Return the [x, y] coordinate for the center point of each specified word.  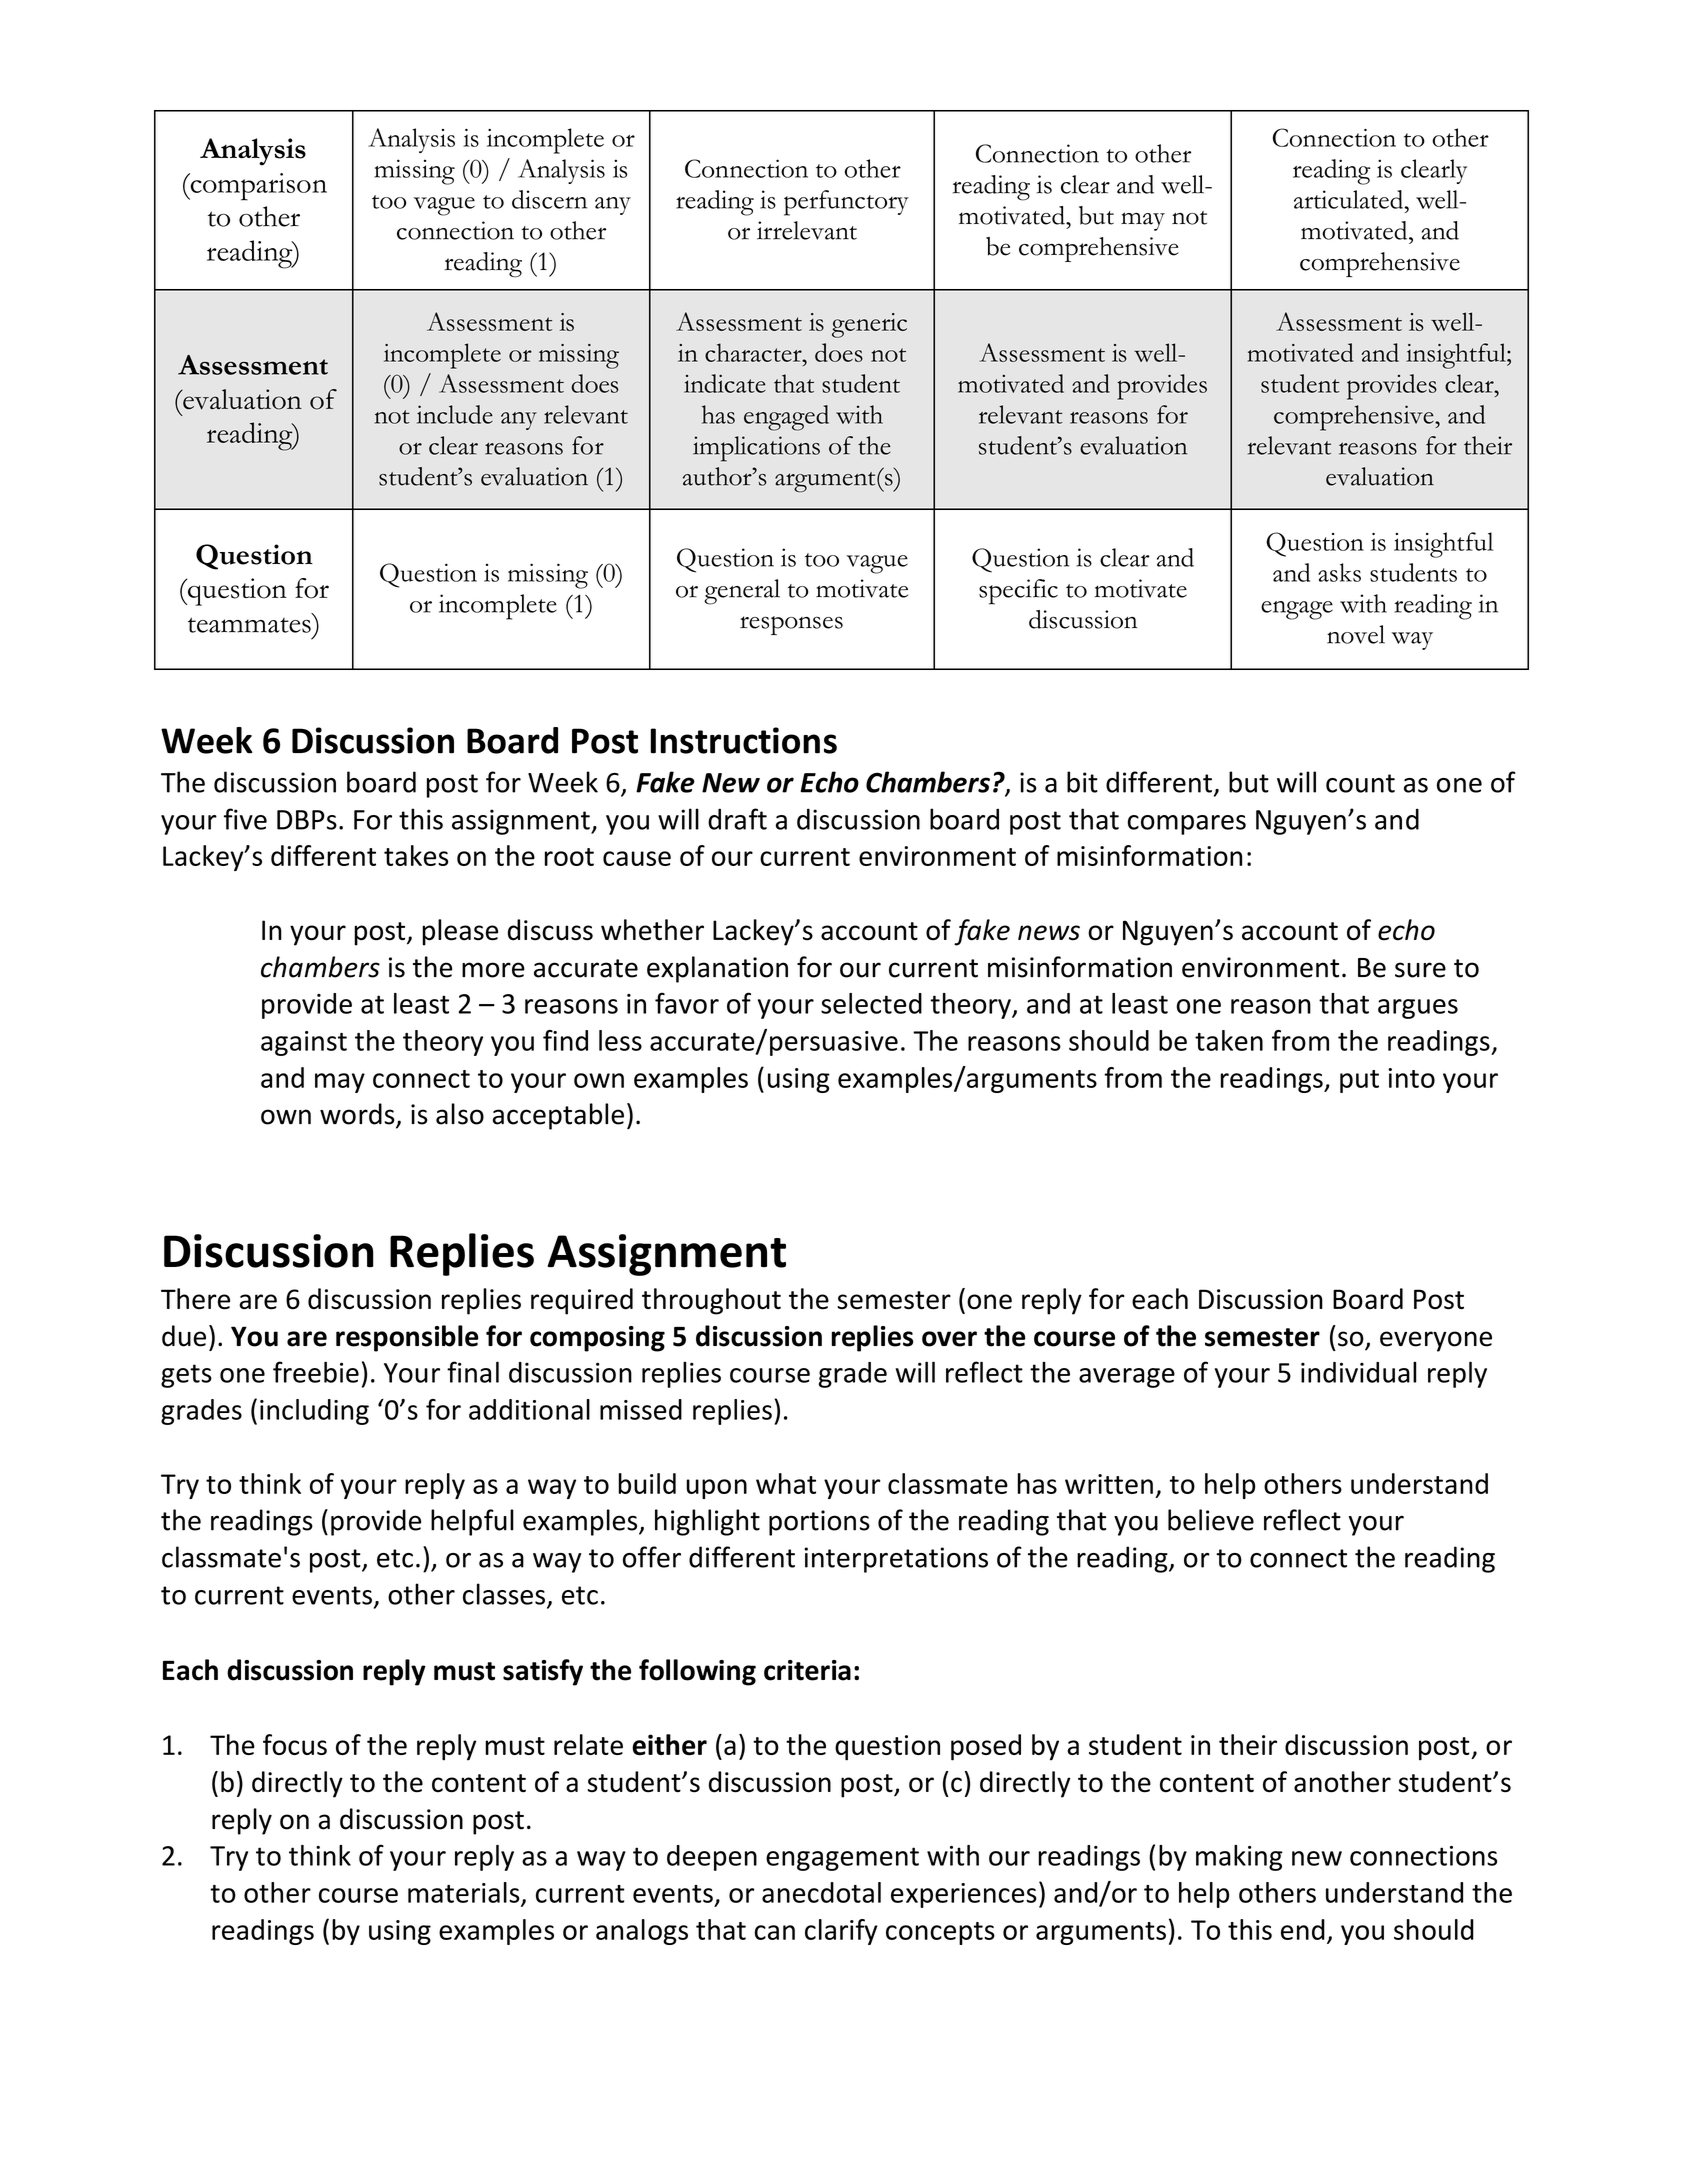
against [304, 1043]
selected [871, 1003]
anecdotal [821, 1892]
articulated [1350, 199]
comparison [257, 187]
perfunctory [846, 203]
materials [465, 1893]
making [1239, 1858]
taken [1229, 1040]
